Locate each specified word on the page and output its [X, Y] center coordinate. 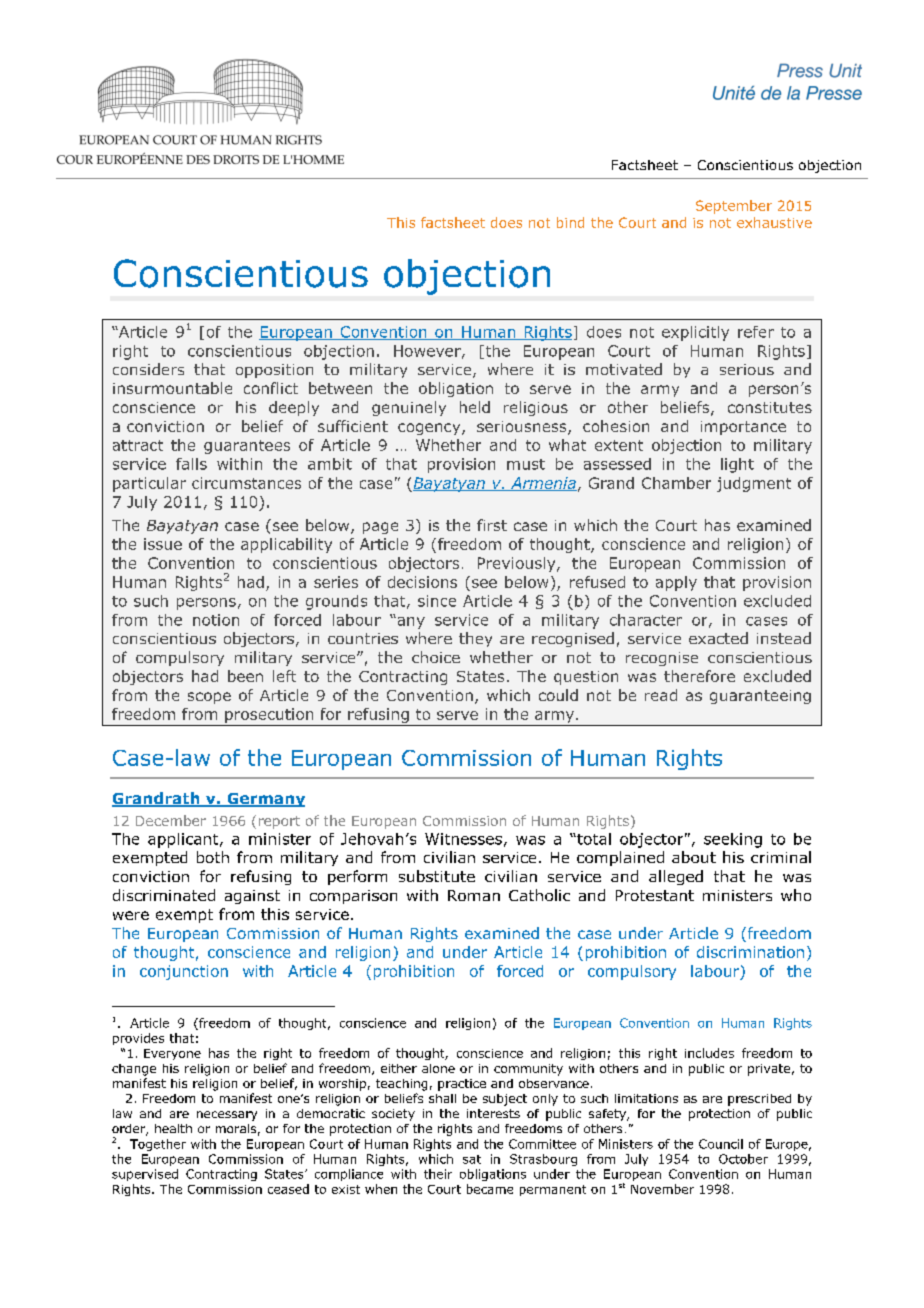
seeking [733, 840]
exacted [718, 638]
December [171, 820]
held [475, 407]
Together [158, 1145]
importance [743, 428]
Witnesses [463, 839]
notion [216, 620]
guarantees [247, 447]
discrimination [750, 952]
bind [570, 222]
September [734, 207]
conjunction [184, 972]
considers [148, 369]
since [437, 601]
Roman [474, 895]
